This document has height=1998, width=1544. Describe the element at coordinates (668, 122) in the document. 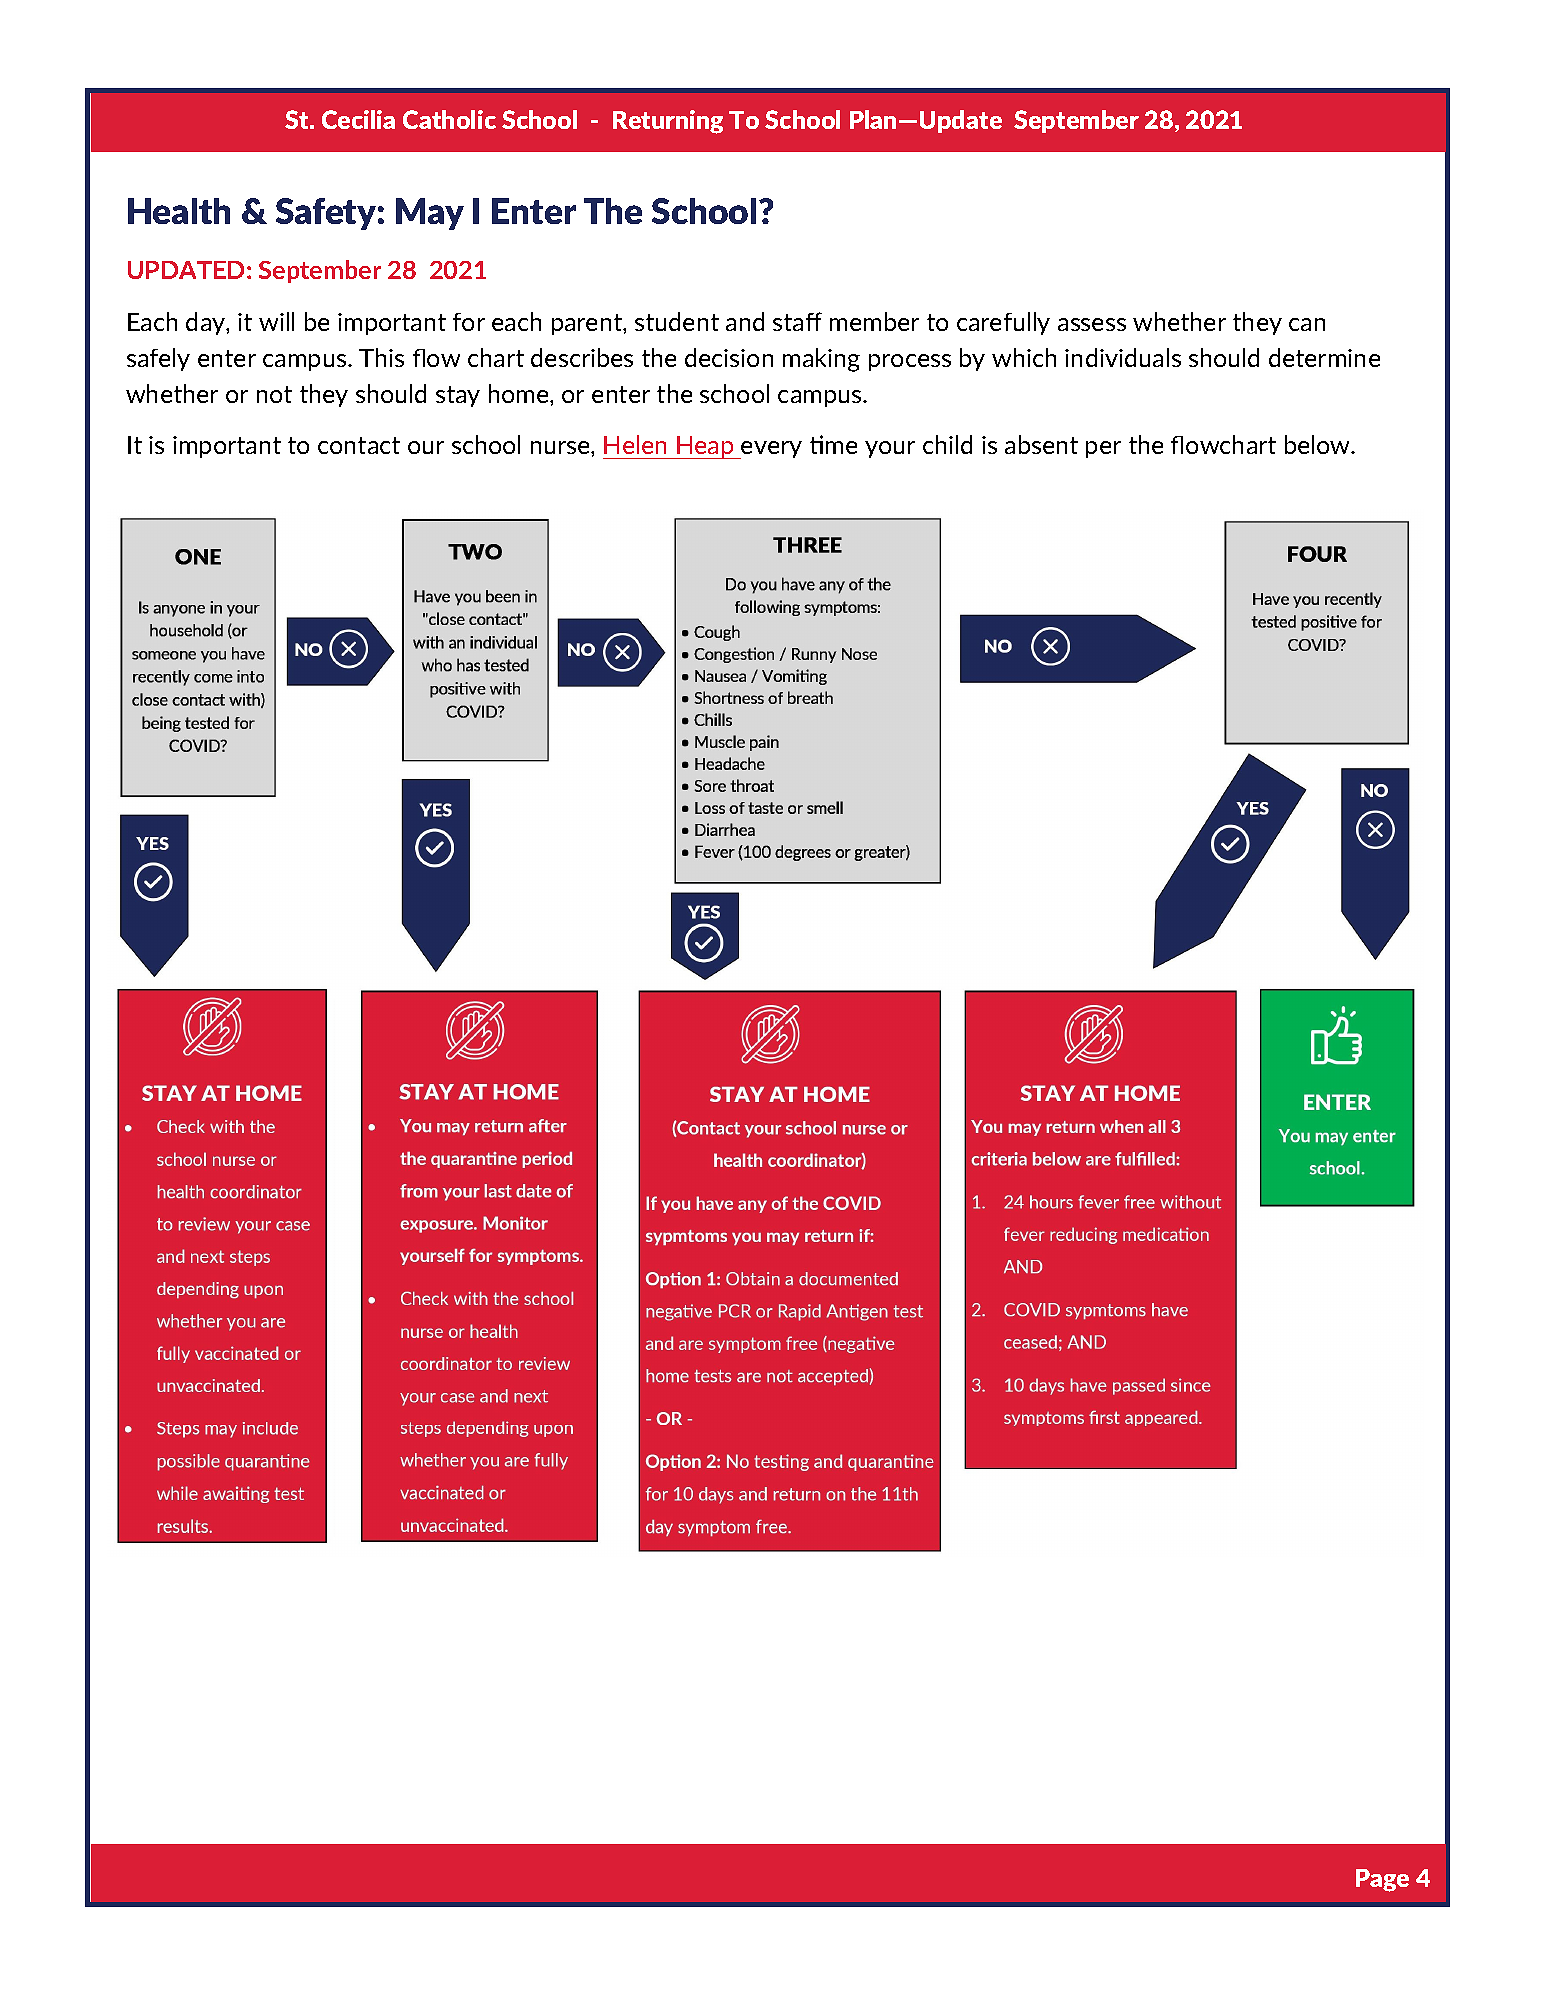

I see `Returning` at that location.
